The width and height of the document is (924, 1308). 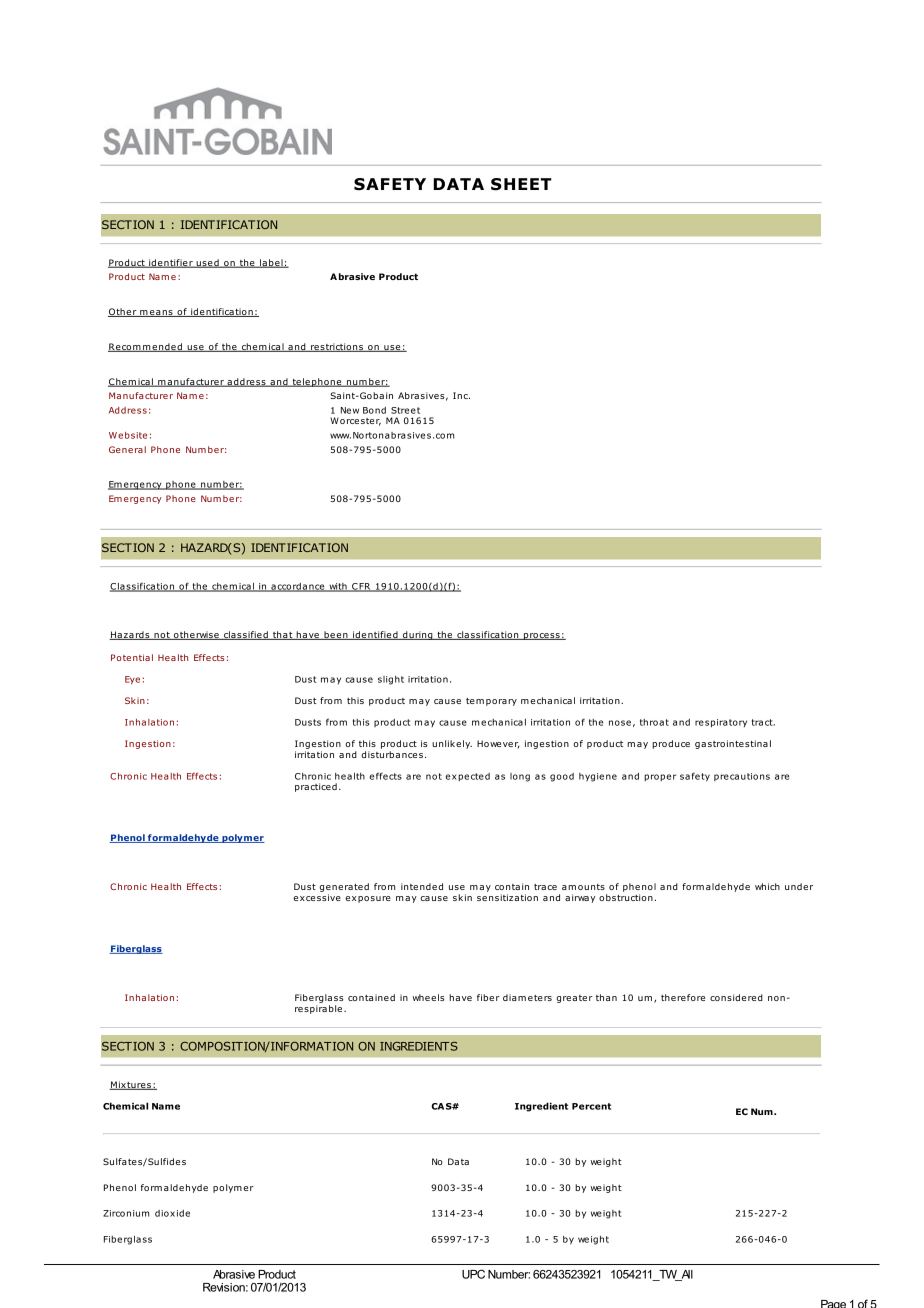 I want to click on process, so click(x=542, y=636).
